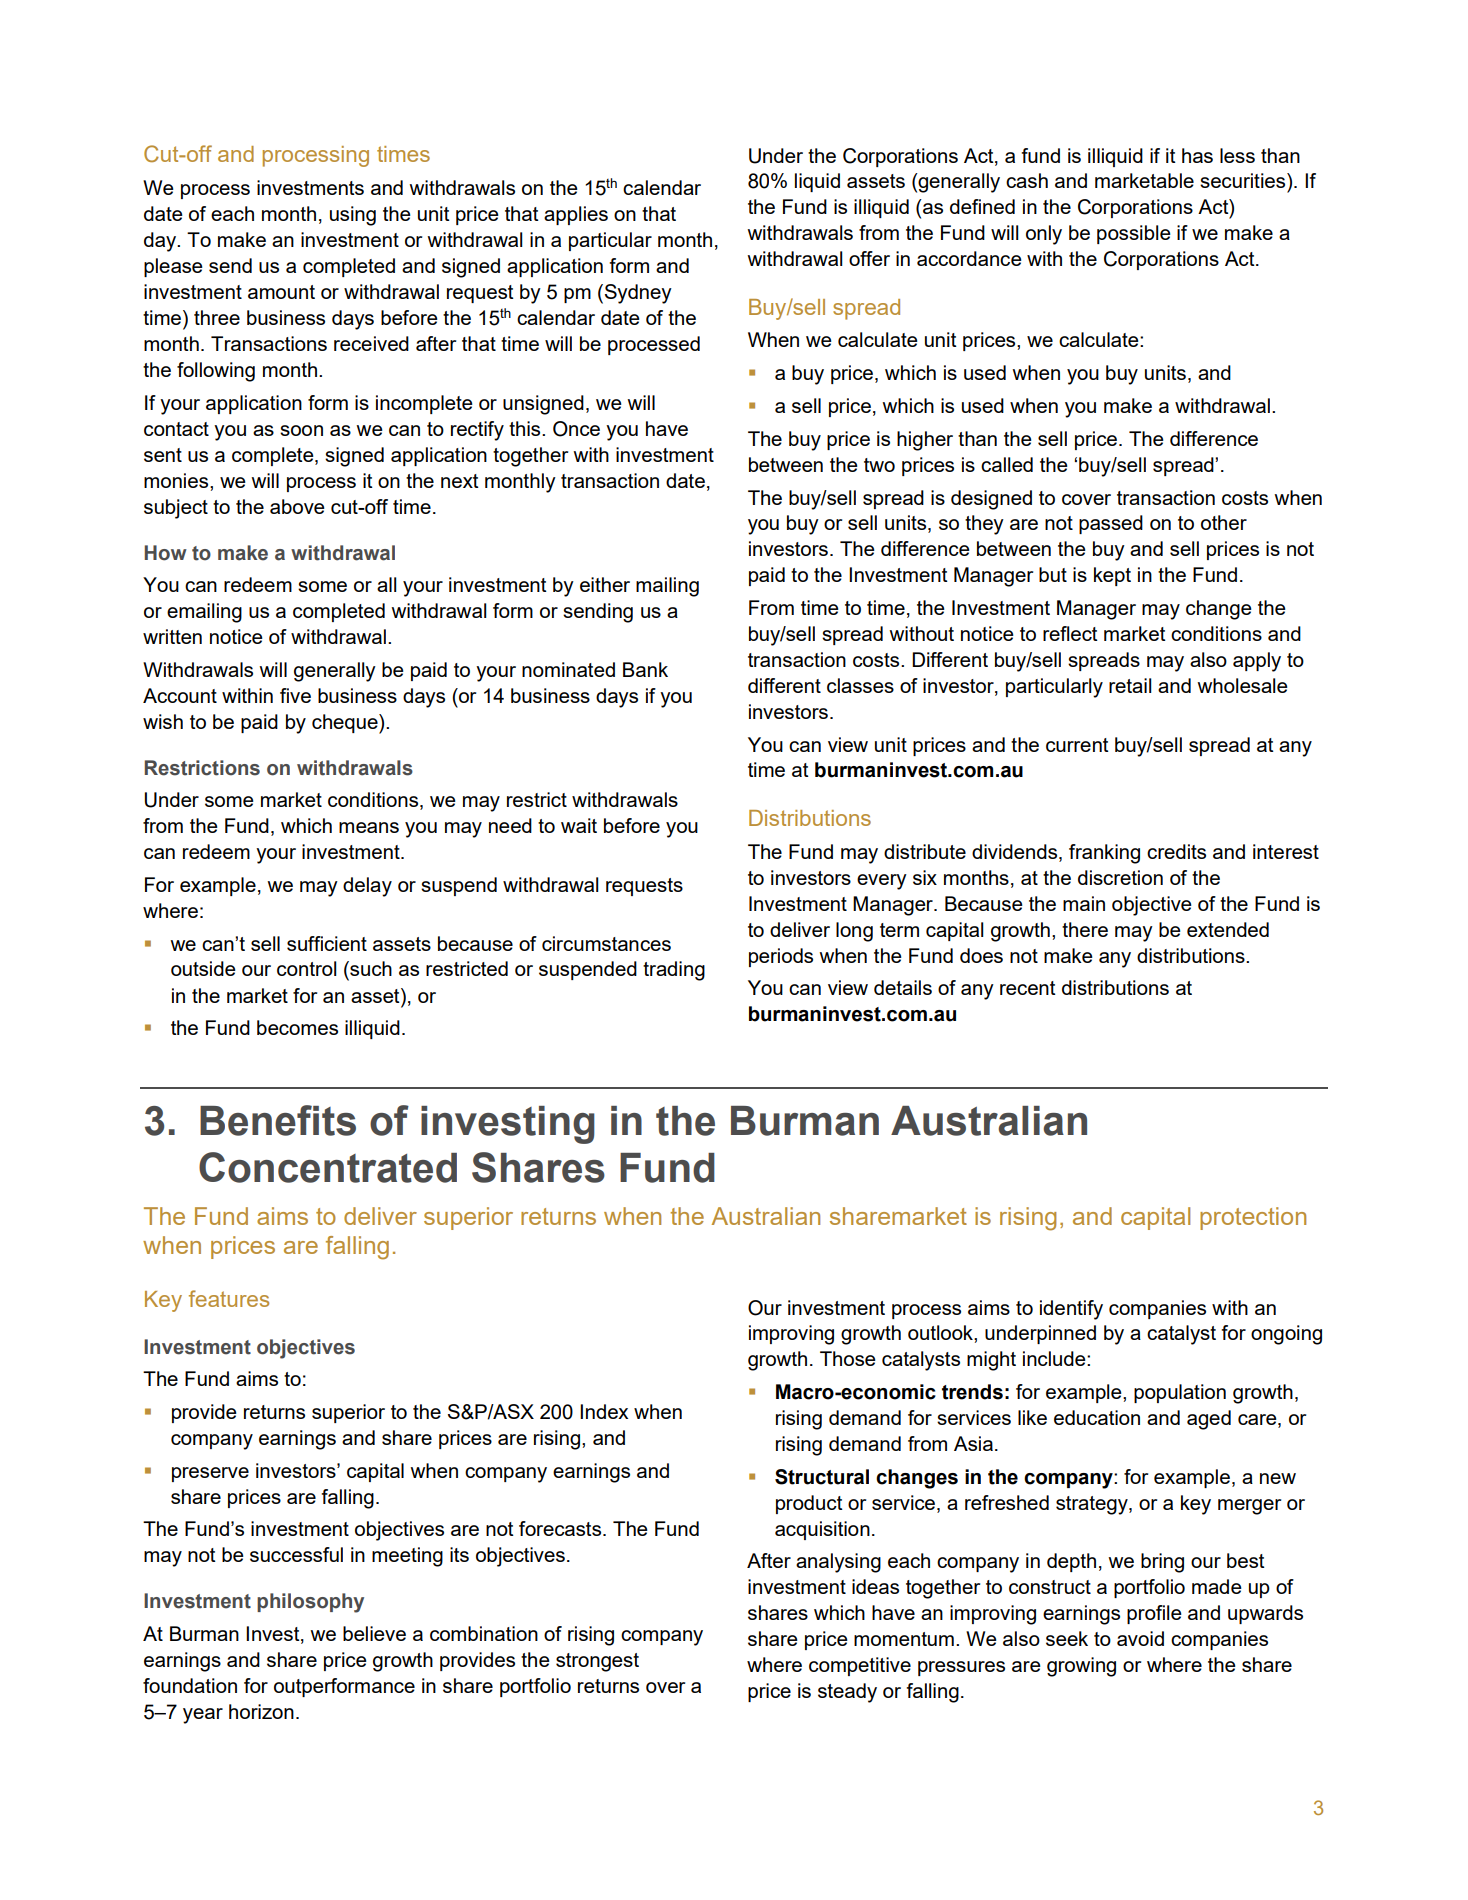 This screenshot has width=1468, height=1900. Describe the element at coordinates (781, 957) in the screenshot. I see `periods` at that location.
